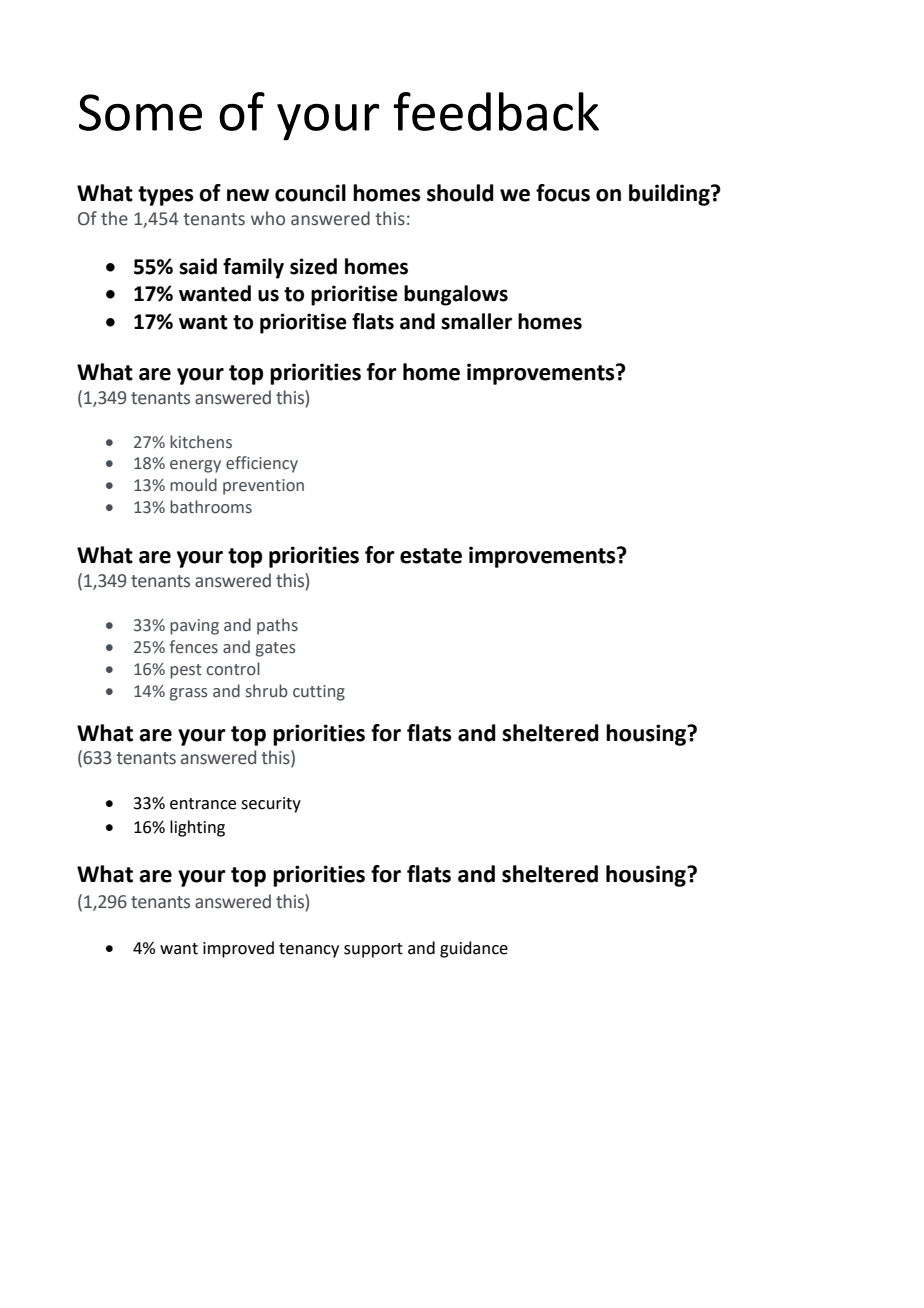 The height and width of the page is (1308, 924). What do you see at coordinates (373, 950) in the page?
I see `support` at bounding box center [373, 950].
